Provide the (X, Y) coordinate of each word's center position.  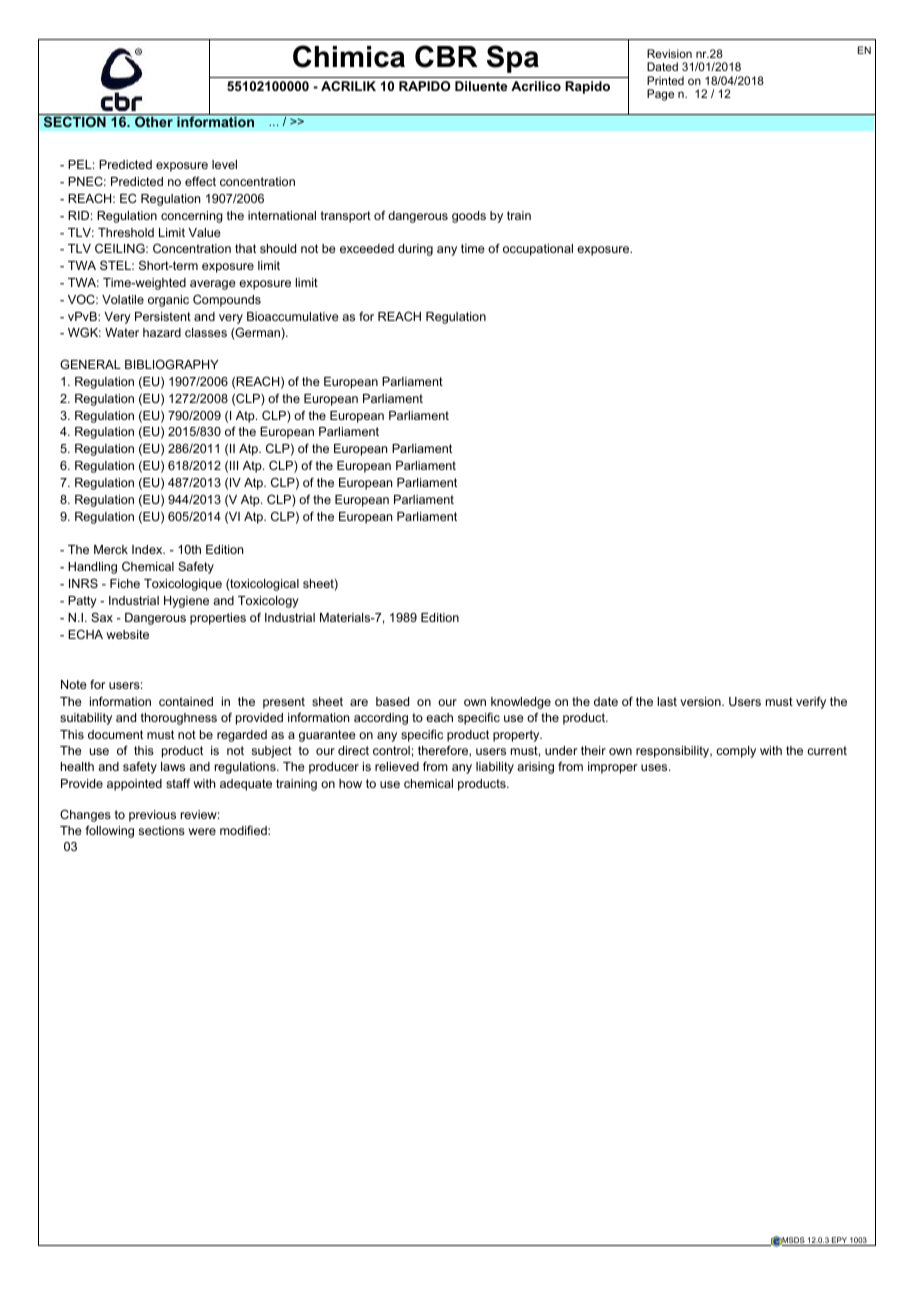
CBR (446, 56)
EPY (839, 1241)
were (202, 831)
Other (154, 121)
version (701, 701)
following (109, 831)
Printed (665, 80)
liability (495, 768)
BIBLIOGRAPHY (172, 364)
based (392, 701)
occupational (538, 250)
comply (736, 752)
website (127, 634)
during (415, 250)
